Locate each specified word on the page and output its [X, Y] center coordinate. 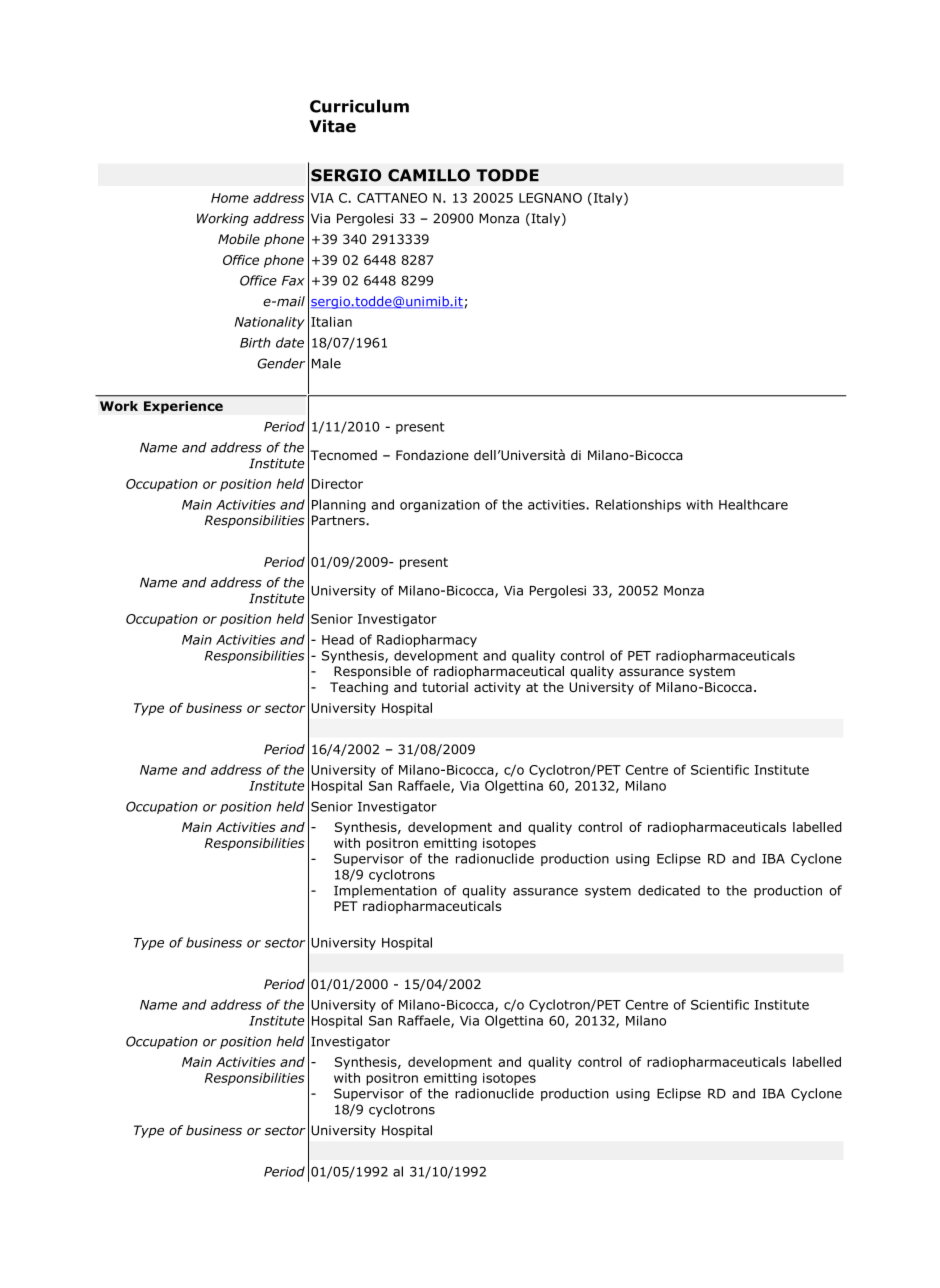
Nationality [270, 323]
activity [497, 688]
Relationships [638, 505]
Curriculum [359, 106]
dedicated [669, 890]
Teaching [359, 688]
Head [338, 639]
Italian [331, 321]
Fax [293, 281]
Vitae [332, 126]
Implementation [385, 891]
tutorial [445, 687]
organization [440, 506]
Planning [339, 505]
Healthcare [753, 504]
